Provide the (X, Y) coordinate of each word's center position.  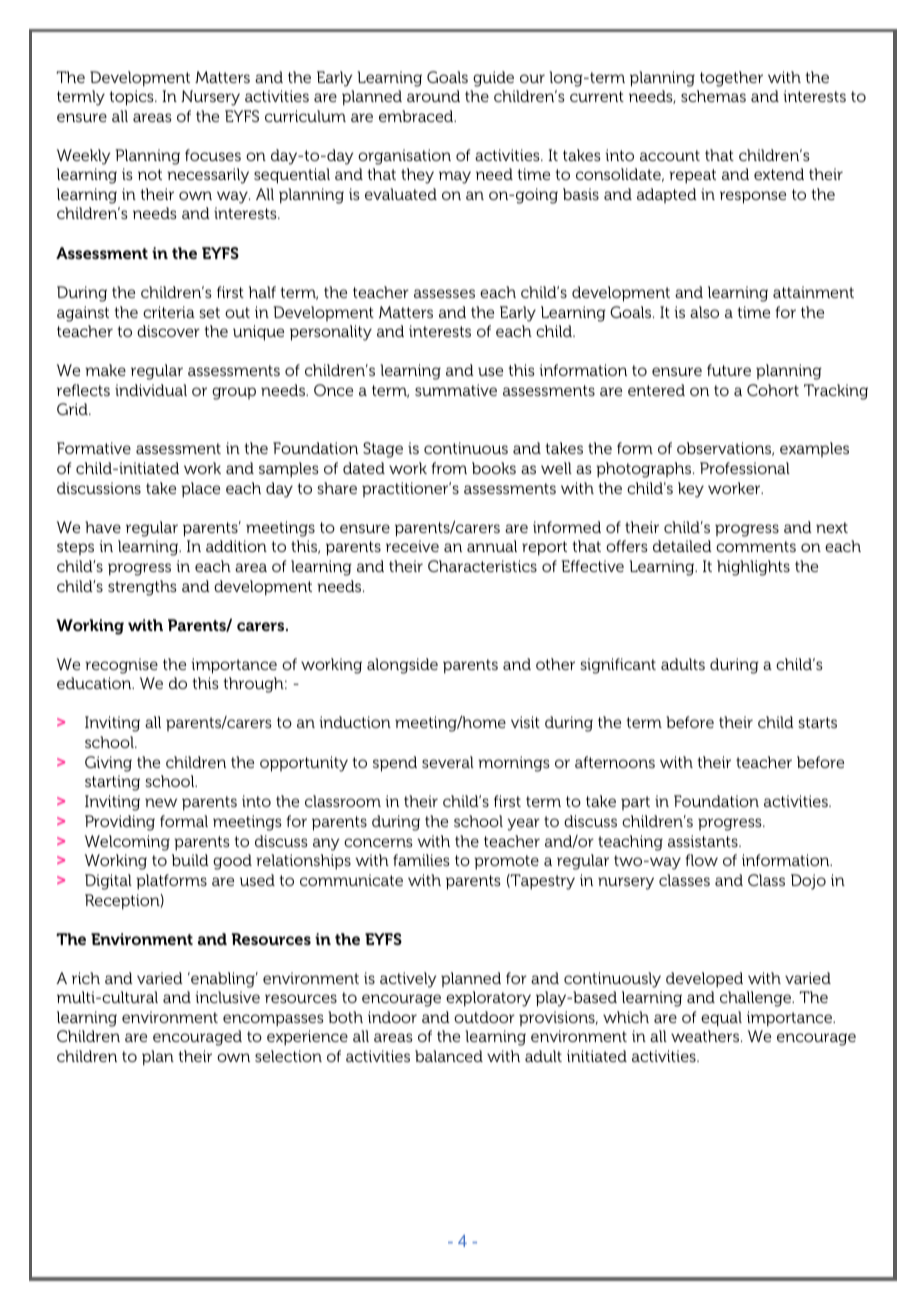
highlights (753, 568)
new (161, 802)
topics (132, 98)
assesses (444, 293)
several (448, 762)
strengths (142, 588)
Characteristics (482, 566)
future (729, 370)
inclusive (227, 997)
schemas (713, 96)
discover (168, 331)
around (433, 96)
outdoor (484, 1017)
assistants (704, 841)
